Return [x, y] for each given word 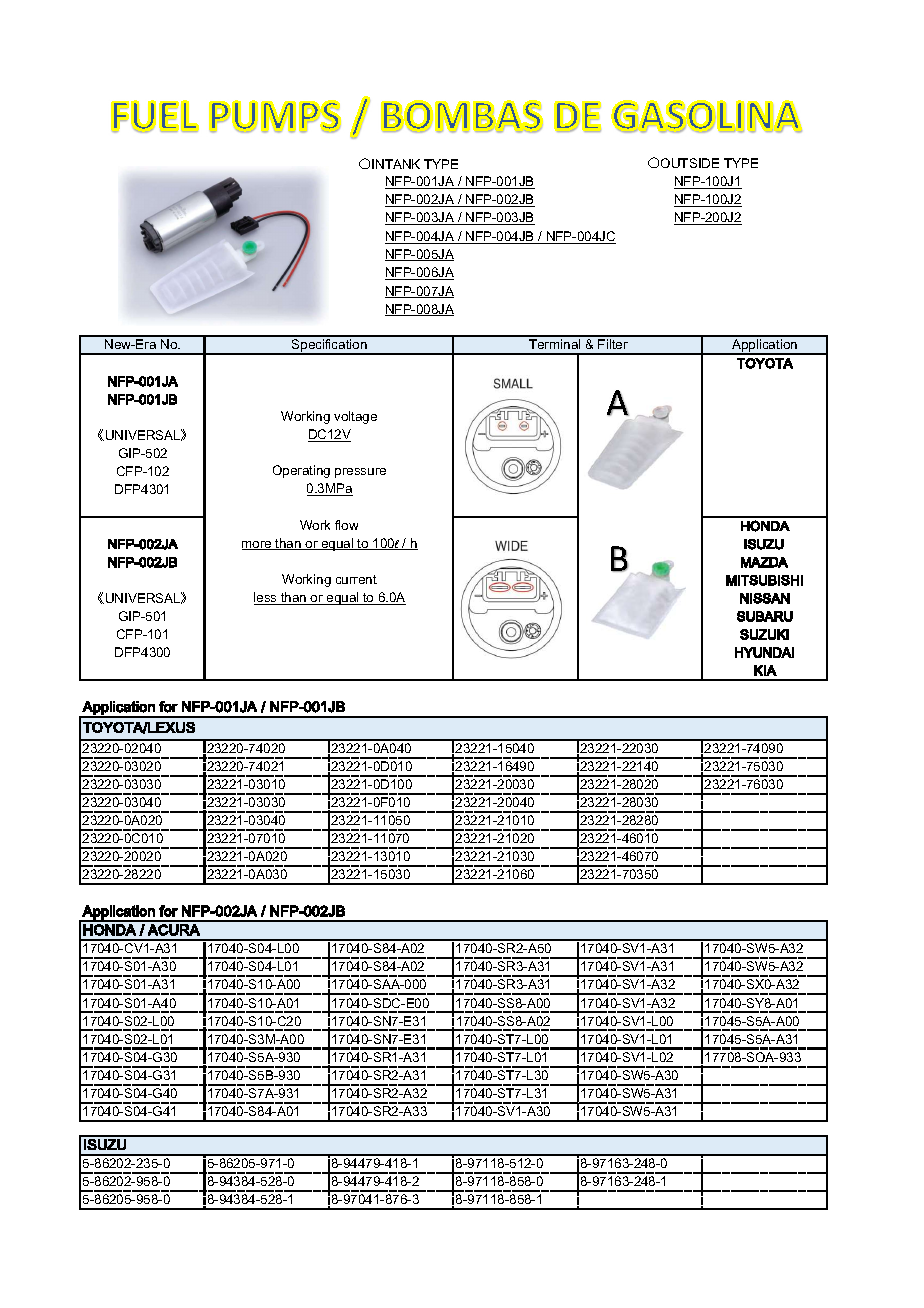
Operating [301, 471]
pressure [360, 473]
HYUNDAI [764, 652]
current [356, 579]
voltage [355, 417]
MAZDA [764, 562]
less [266, 598]
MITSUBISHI [764, 580]
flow [346, 525]
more [258, 545]
